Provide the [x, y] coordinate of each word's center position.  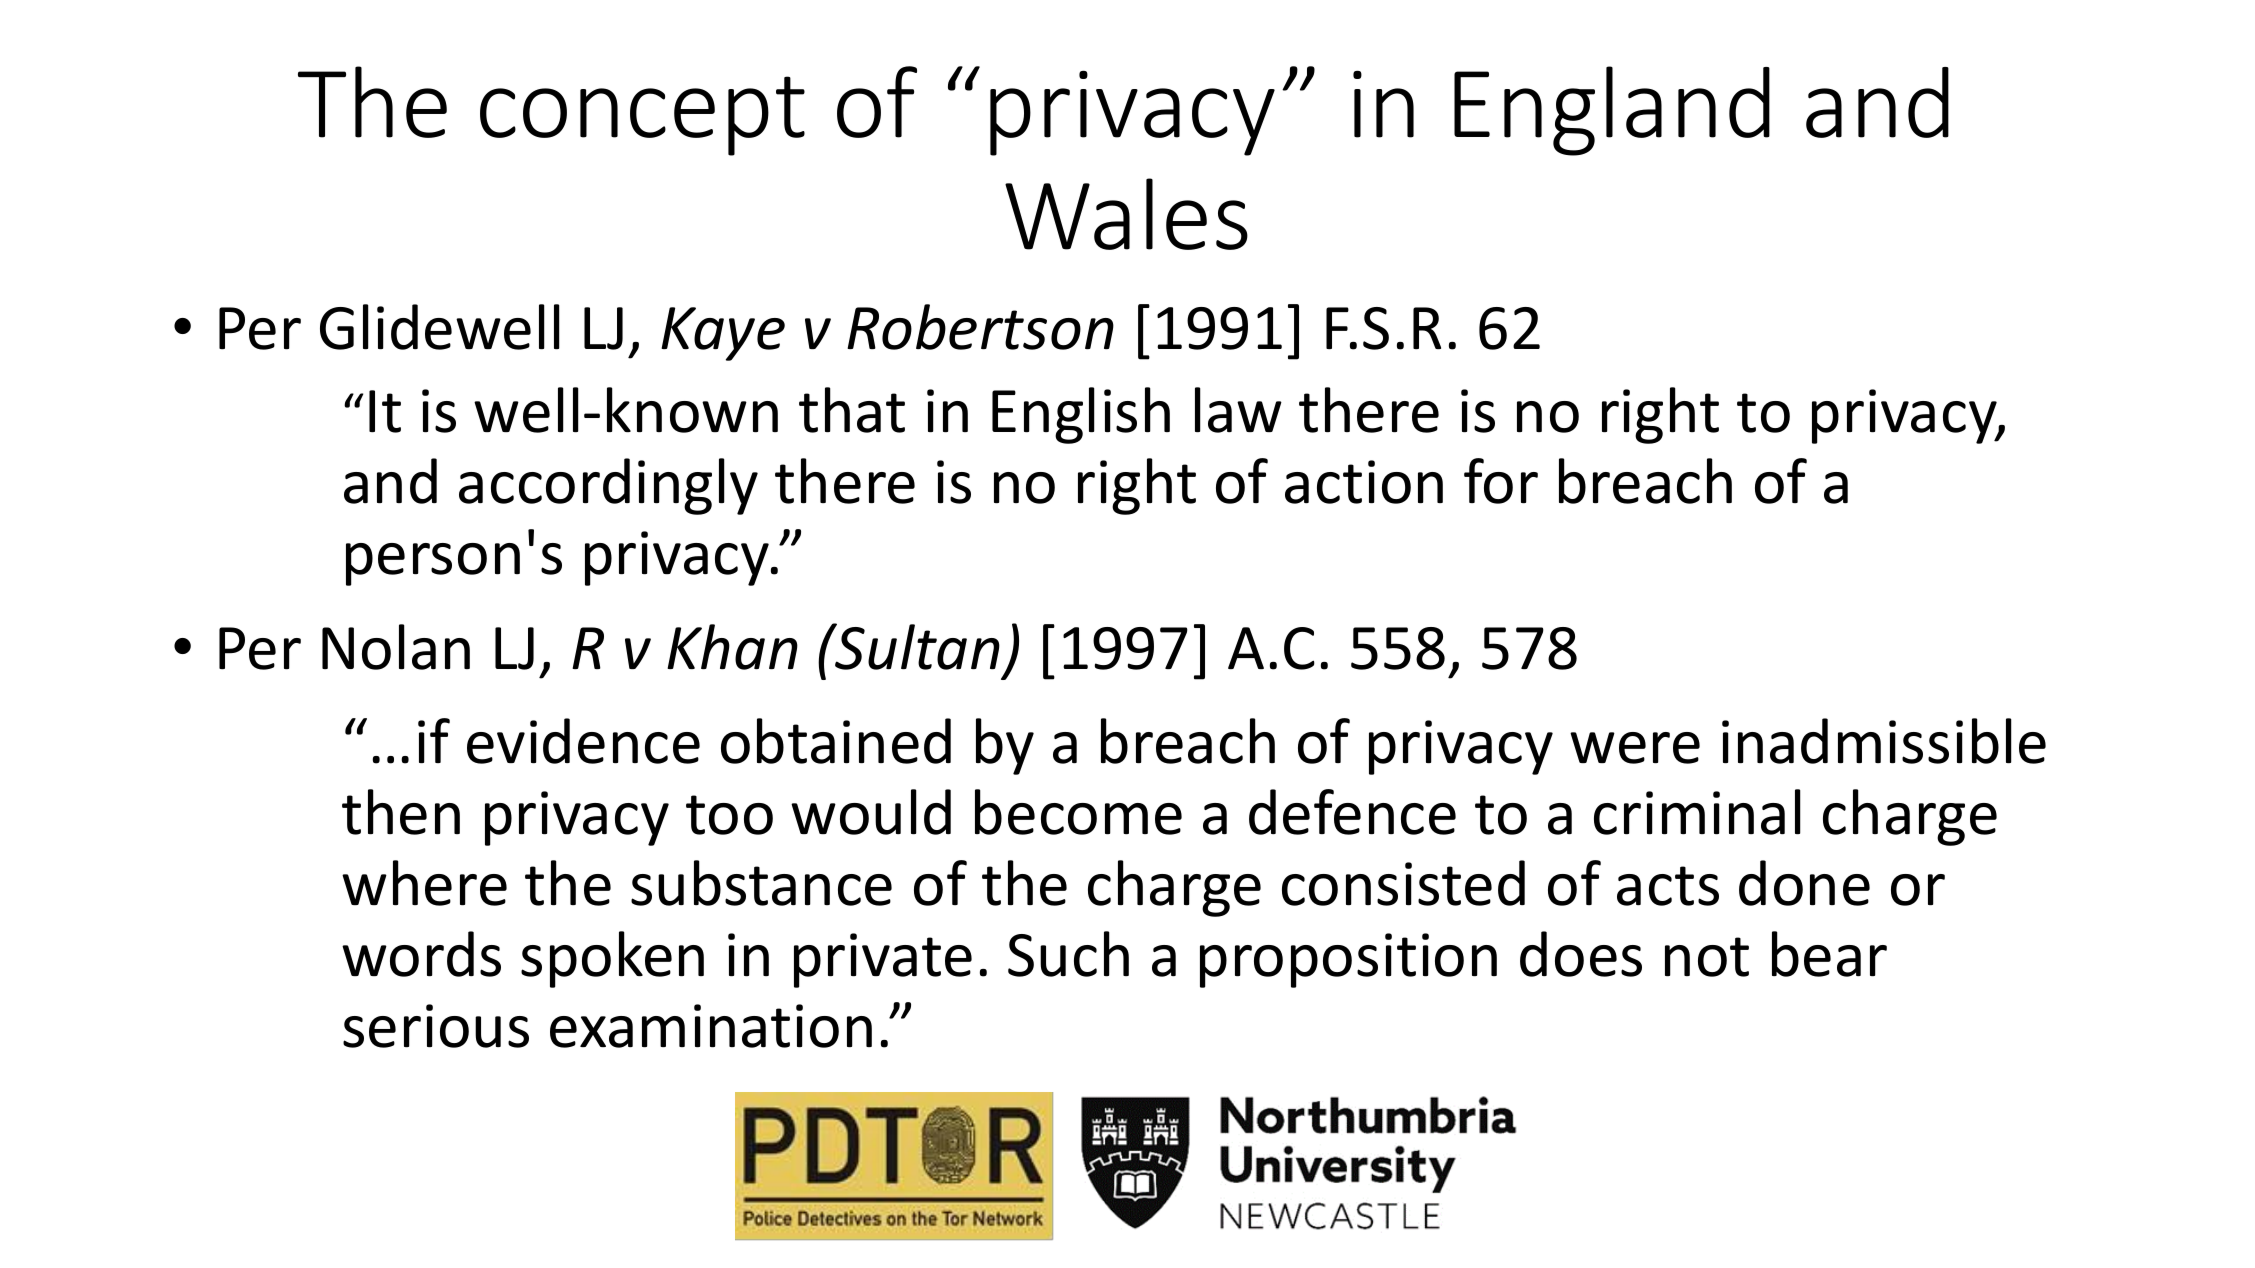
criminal [1697, 812]
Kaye [723, 334]
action [1364, 482]
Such [1068, 954]
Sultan [917, 646]
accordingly [608, 486]
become [1078, 812]
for [1501, 481]
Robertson [980, 327]
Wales [1126, 214]
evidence [583, 741]
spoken [612, 959]
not [1707, 957]
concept [642, 116]
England [1612, 111]
